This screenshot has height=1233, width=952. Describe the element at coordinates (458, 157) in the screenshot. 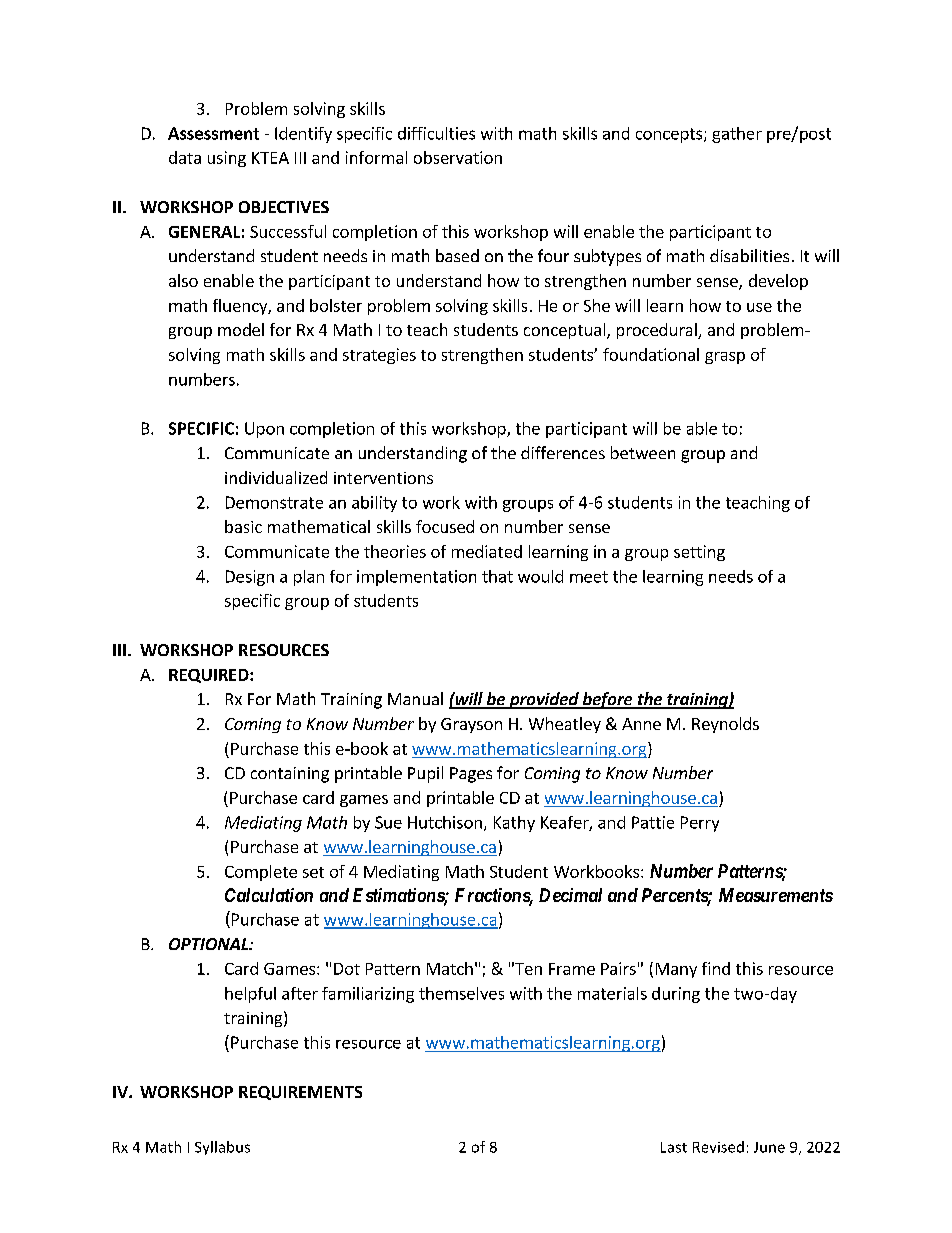

I see `observation` at that location.
